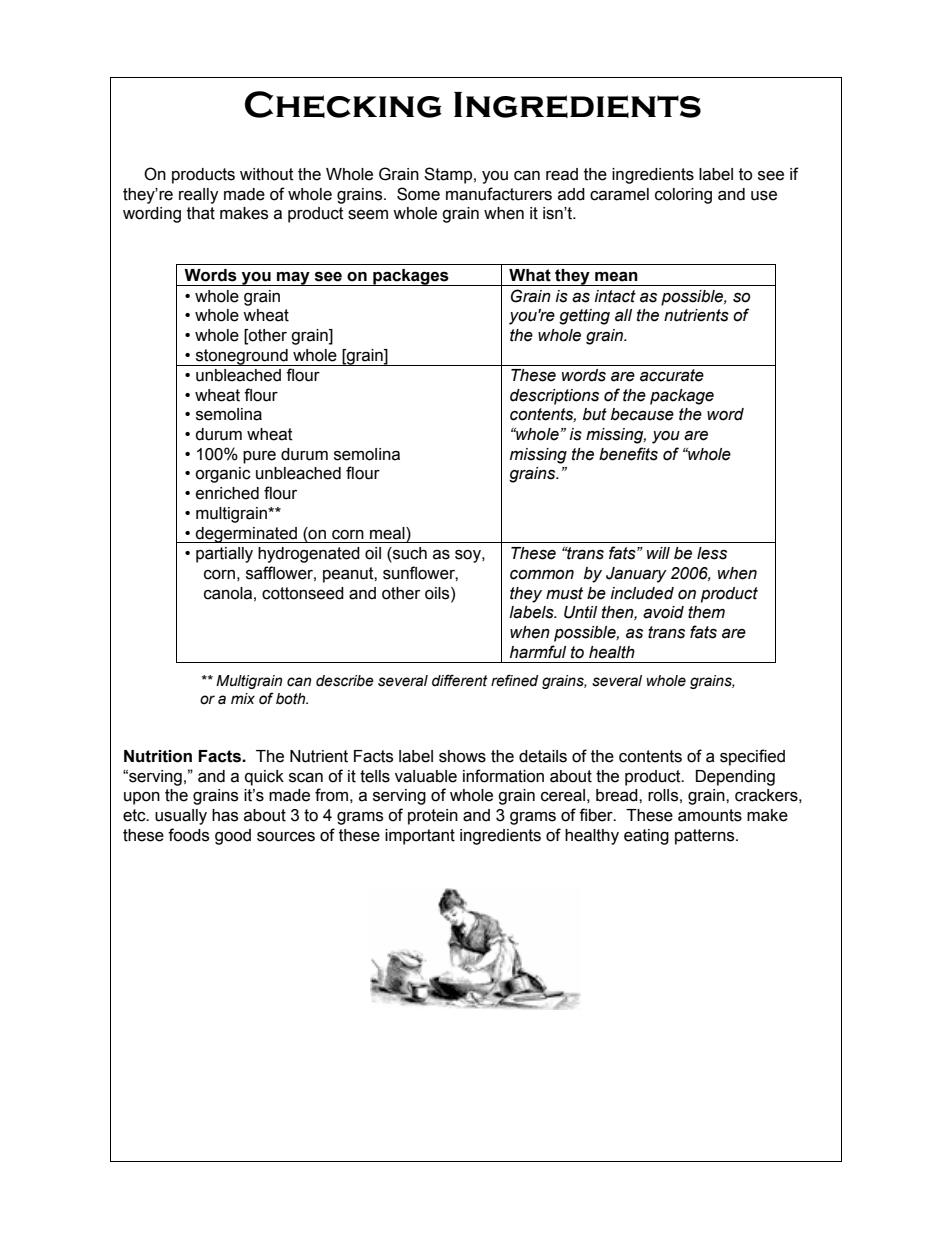 Image resolution: width=952 pixels, height=1233 pixels. What do you see at coordinates (683, 196) in the screenshot?
I see `coloring` at bounding box center [683, 196].
